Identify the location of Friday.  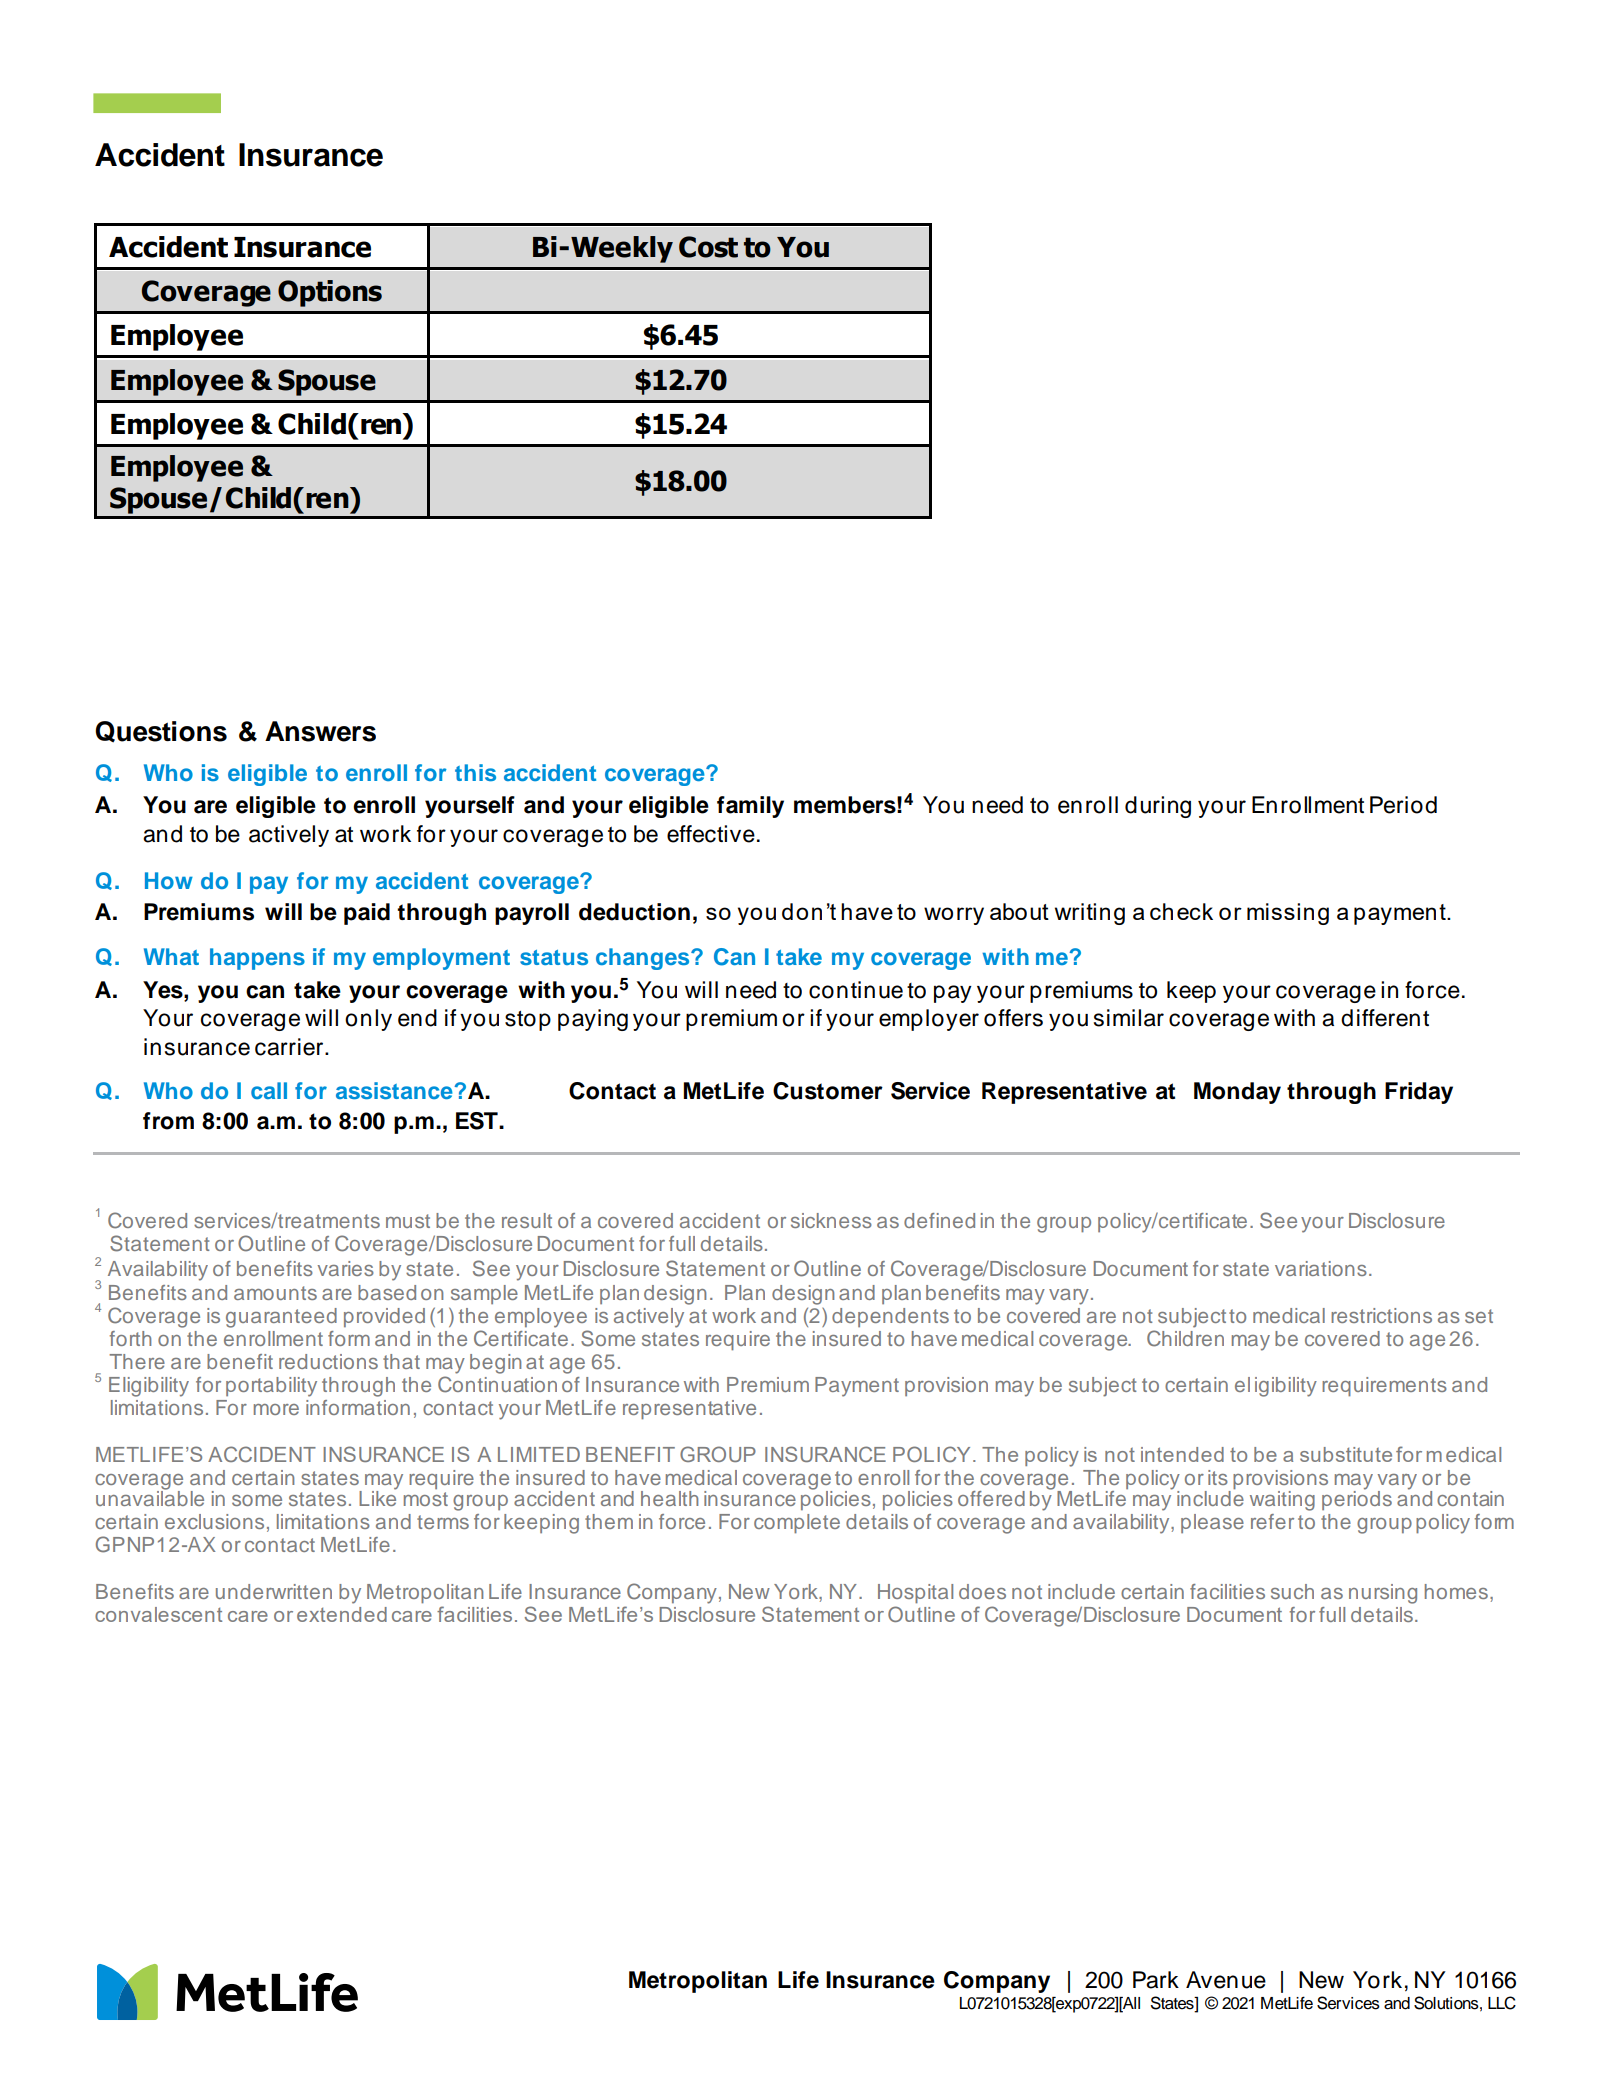
(1419, 1093).
